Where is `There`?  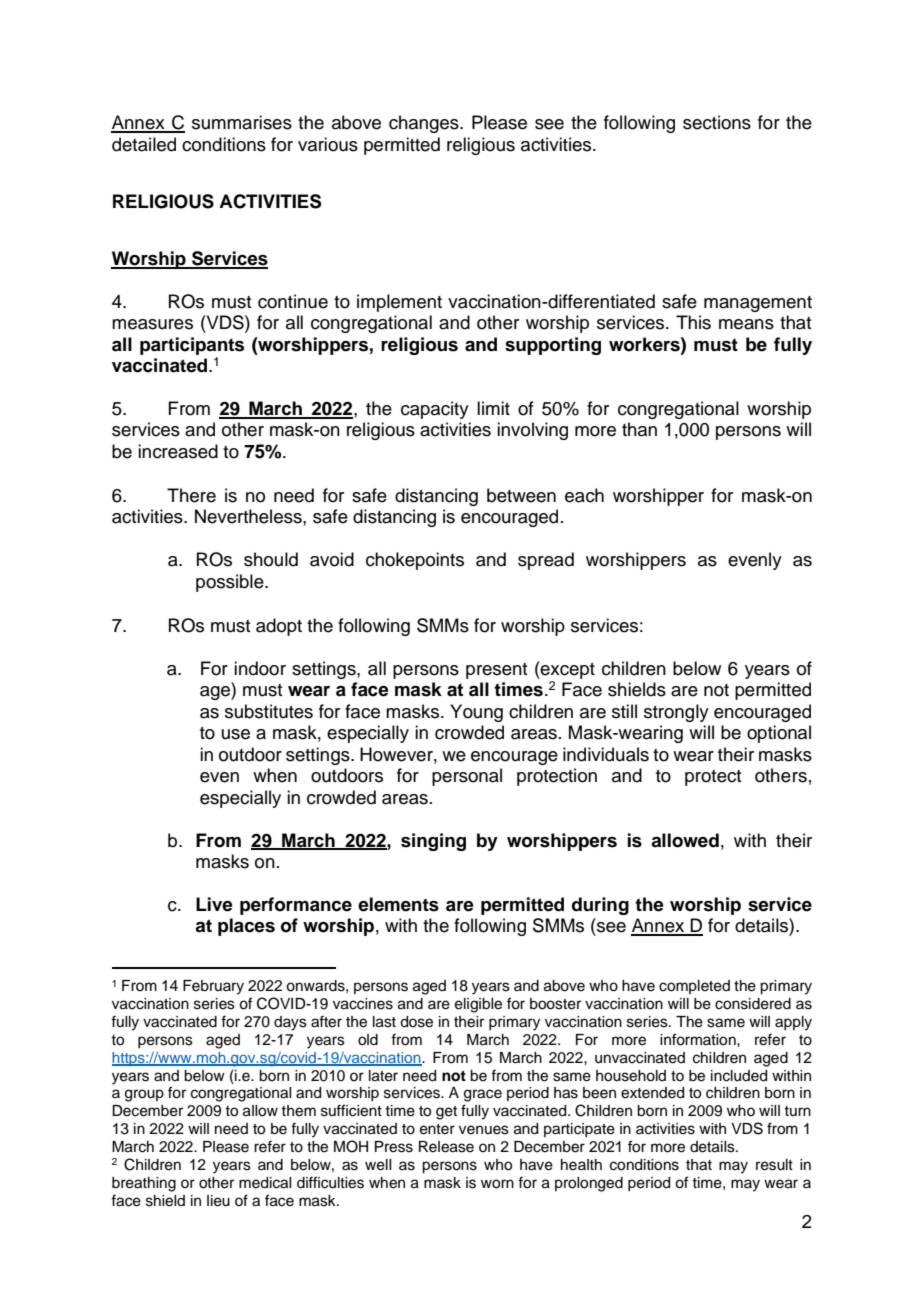 There is located at coordinates (191, 495).
